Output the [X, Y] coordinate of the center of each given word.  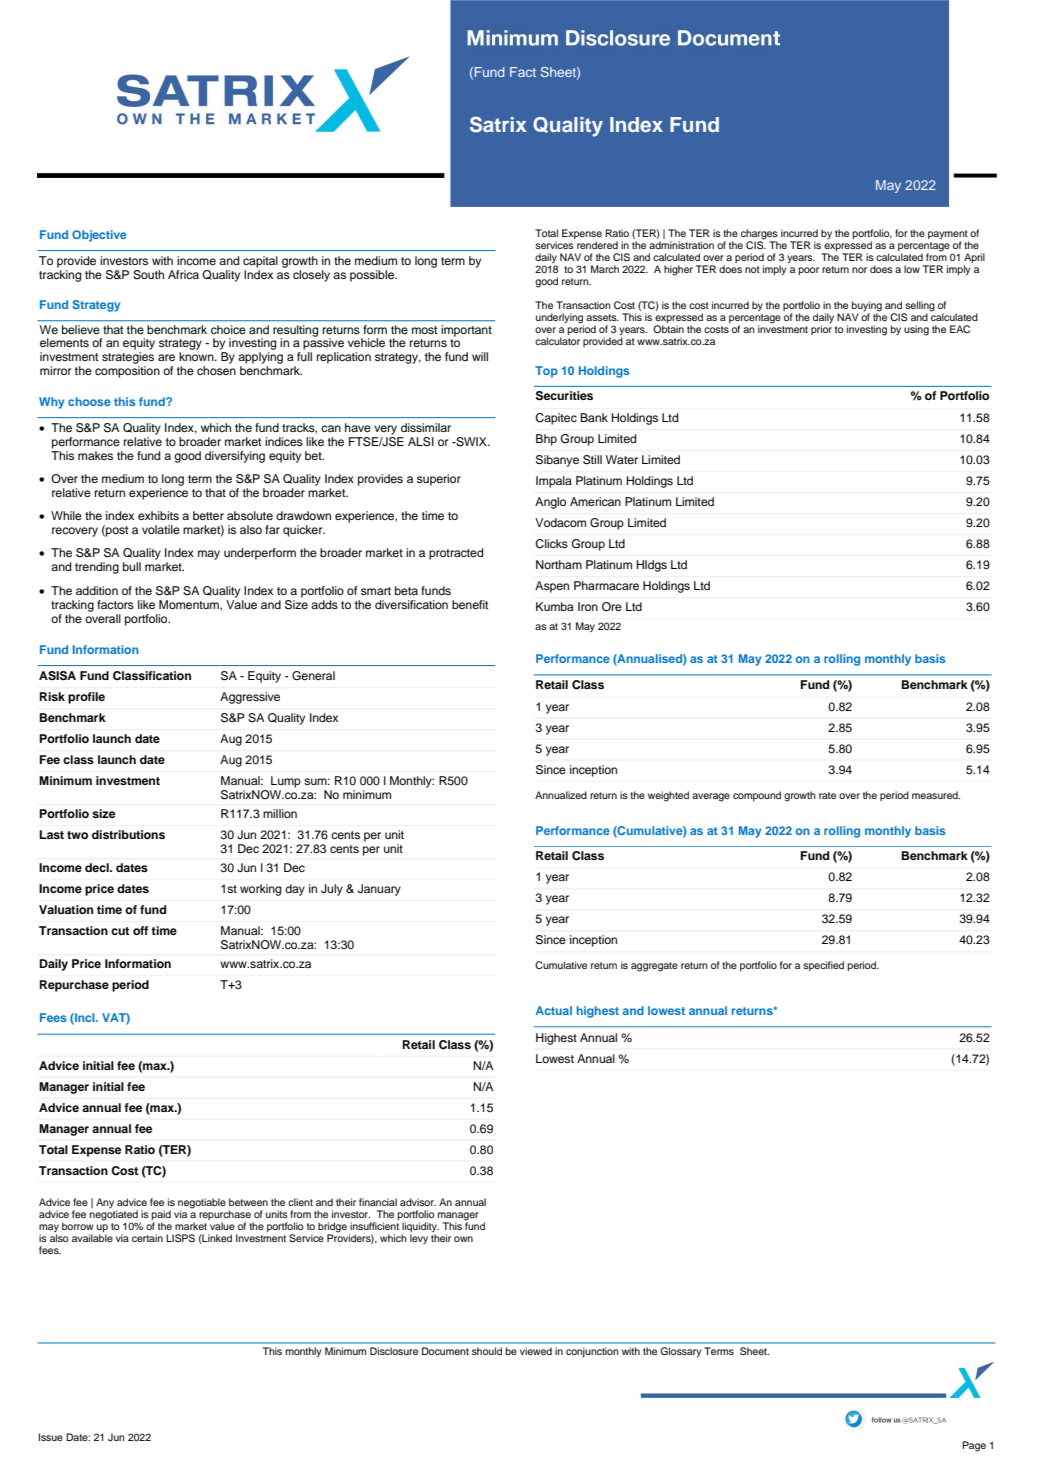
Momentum [190, 604]
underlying [559, 318]
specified [823, 966]
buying [867, 306]
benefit [470, 604]
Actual [554, 1010]
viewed [536, 1351]
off [140, 930]
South [148, 275]
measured [936, 795]
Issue [51, 1437]
